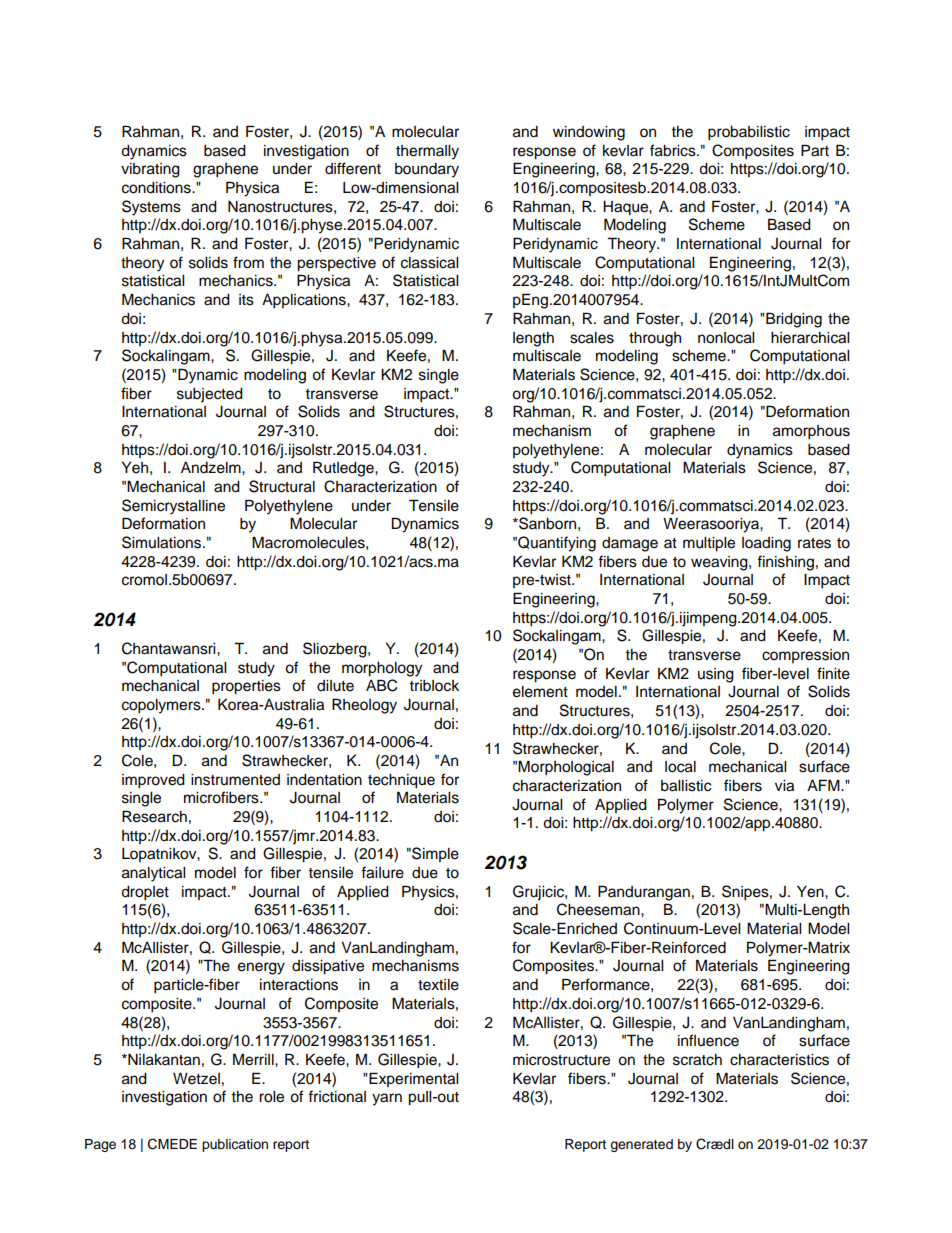 Image resolution: width=952 pixels, height=1233 pixels. I want to click on subjected, so click(210, 395).
